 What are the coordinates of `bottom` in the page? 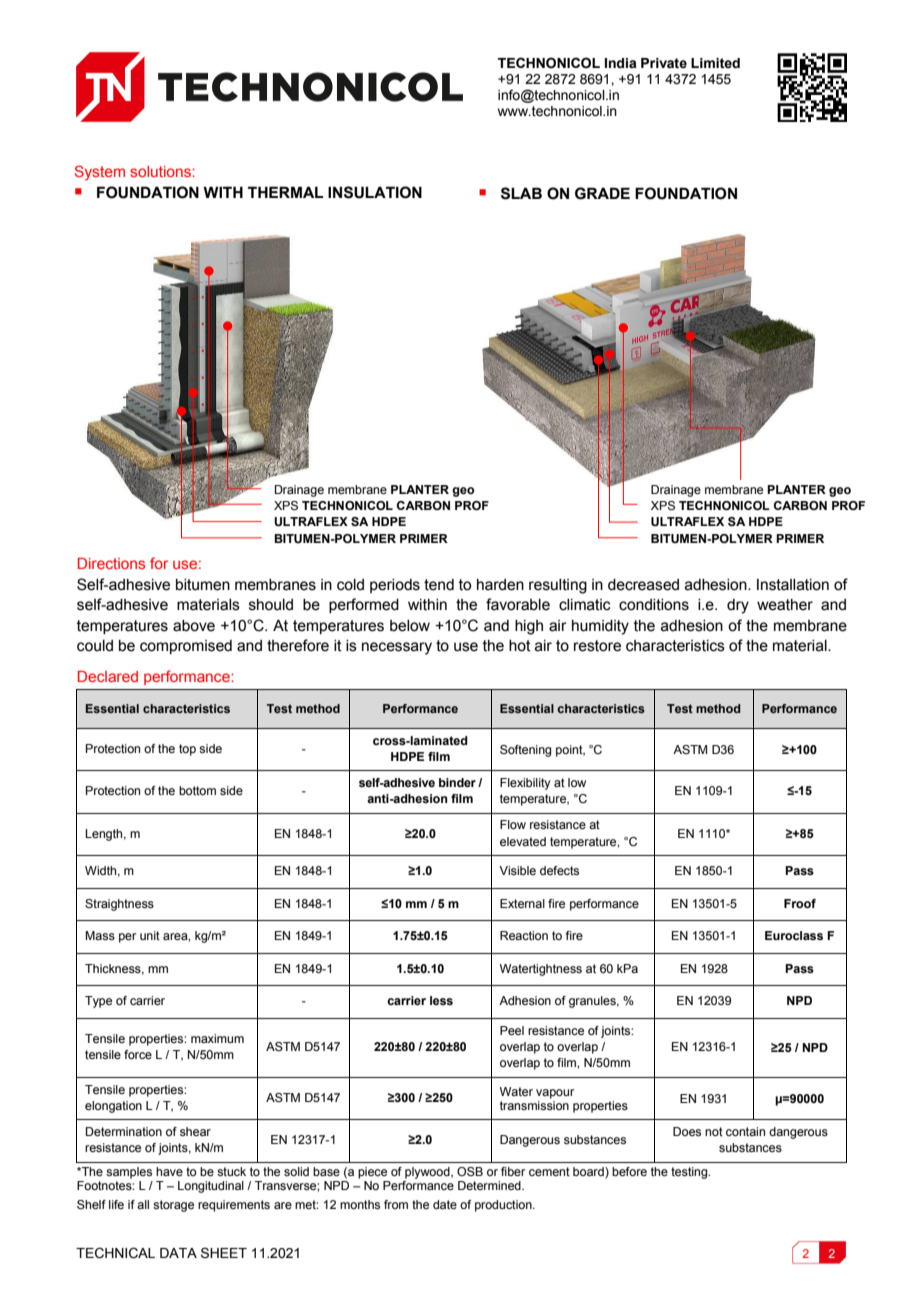 It's located at (197, 790).
